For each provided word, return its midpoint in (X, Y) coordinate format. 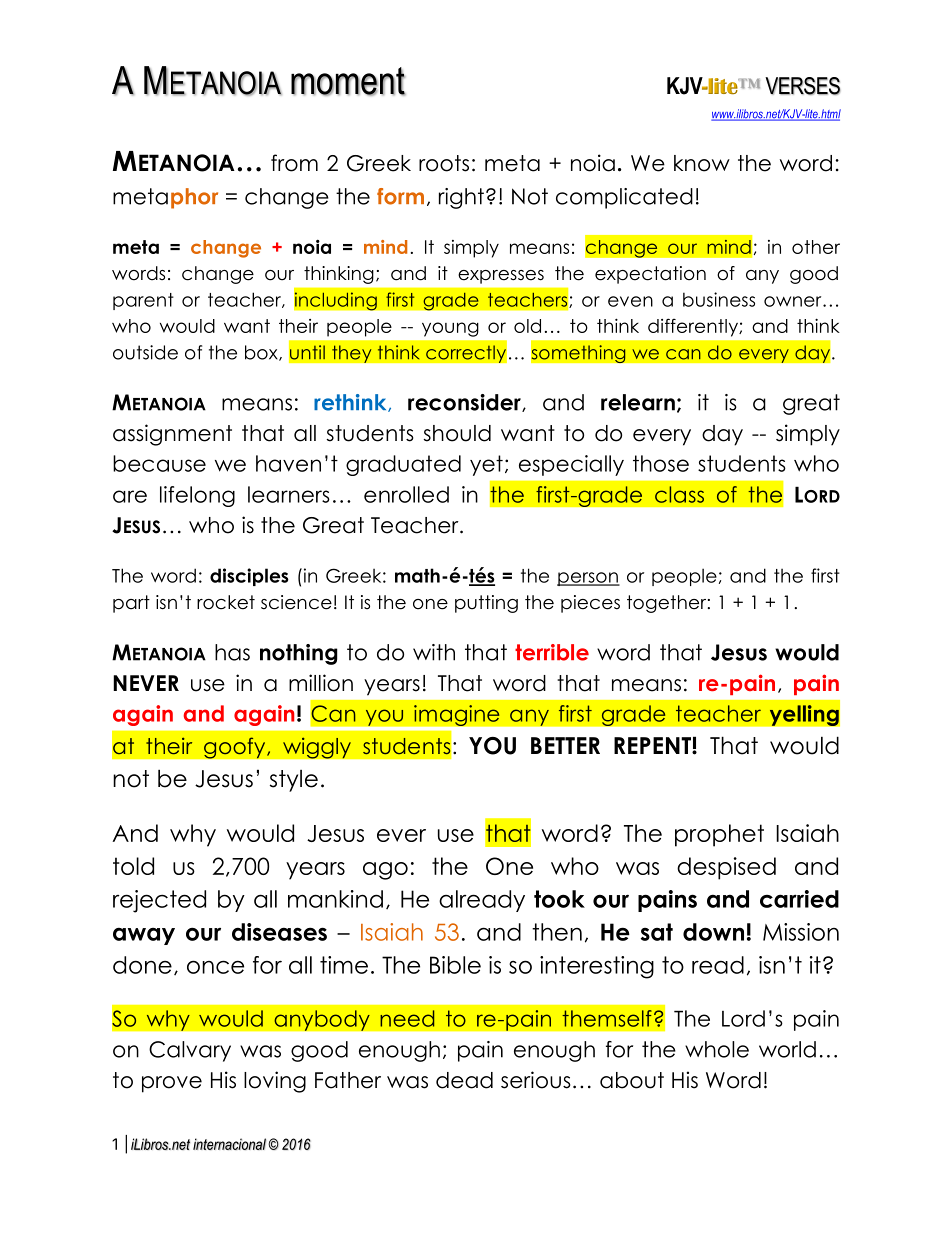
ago (385, 871)
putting (486, 604)
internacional (229, 1144)
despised (726, 868)
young (450, 329)
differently (694, 327)
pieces (590, 604)
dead (464, 1080)
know (702, 163)
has (232, 652)
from (294, 163)
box (262, 353)
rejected (159, 901)
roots (444, 163)
